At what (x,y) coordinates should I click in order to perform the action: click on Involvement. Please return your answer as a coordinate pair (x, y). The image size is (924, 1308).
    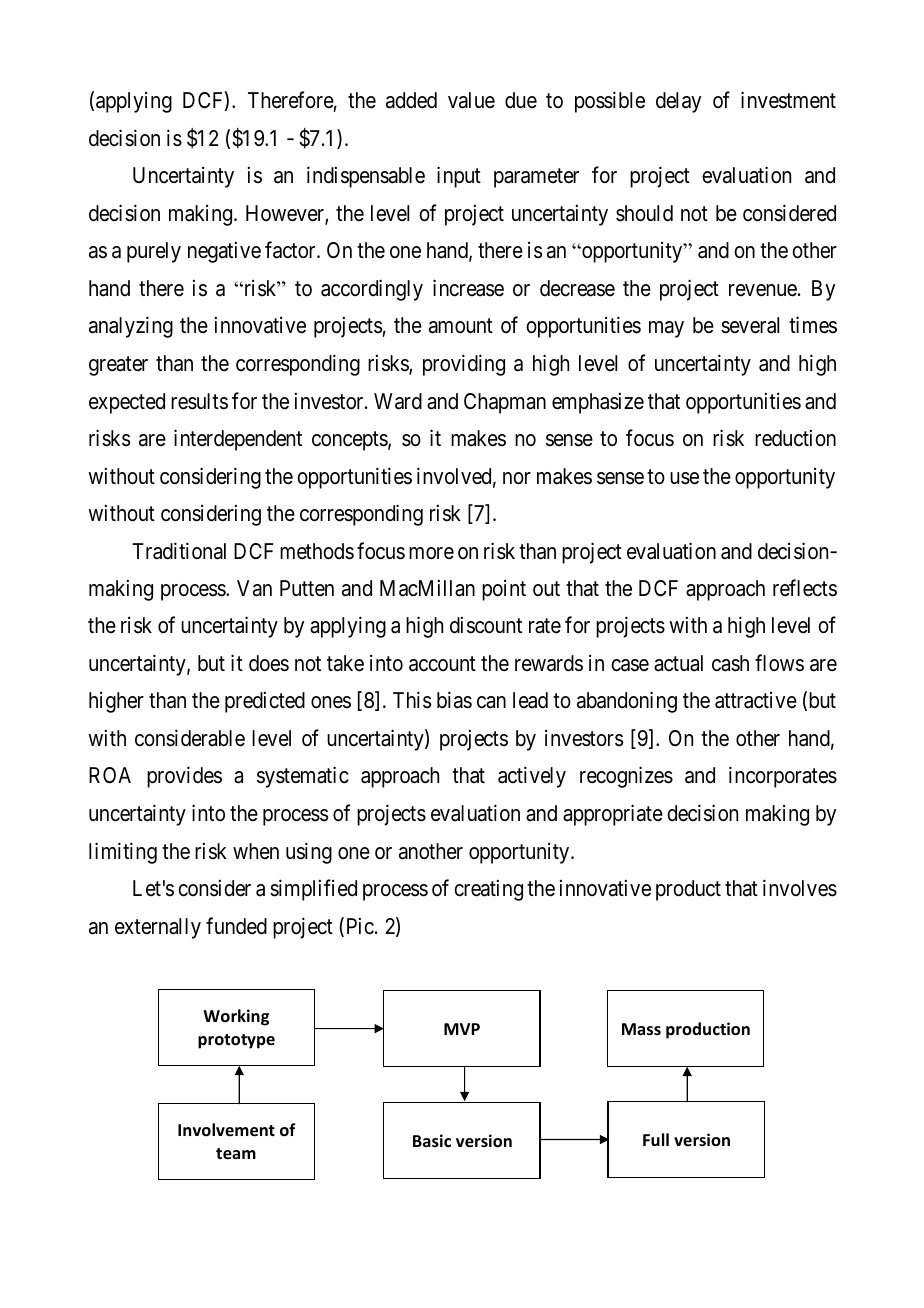
    Looking at the image, I should click on (226, 1130).
